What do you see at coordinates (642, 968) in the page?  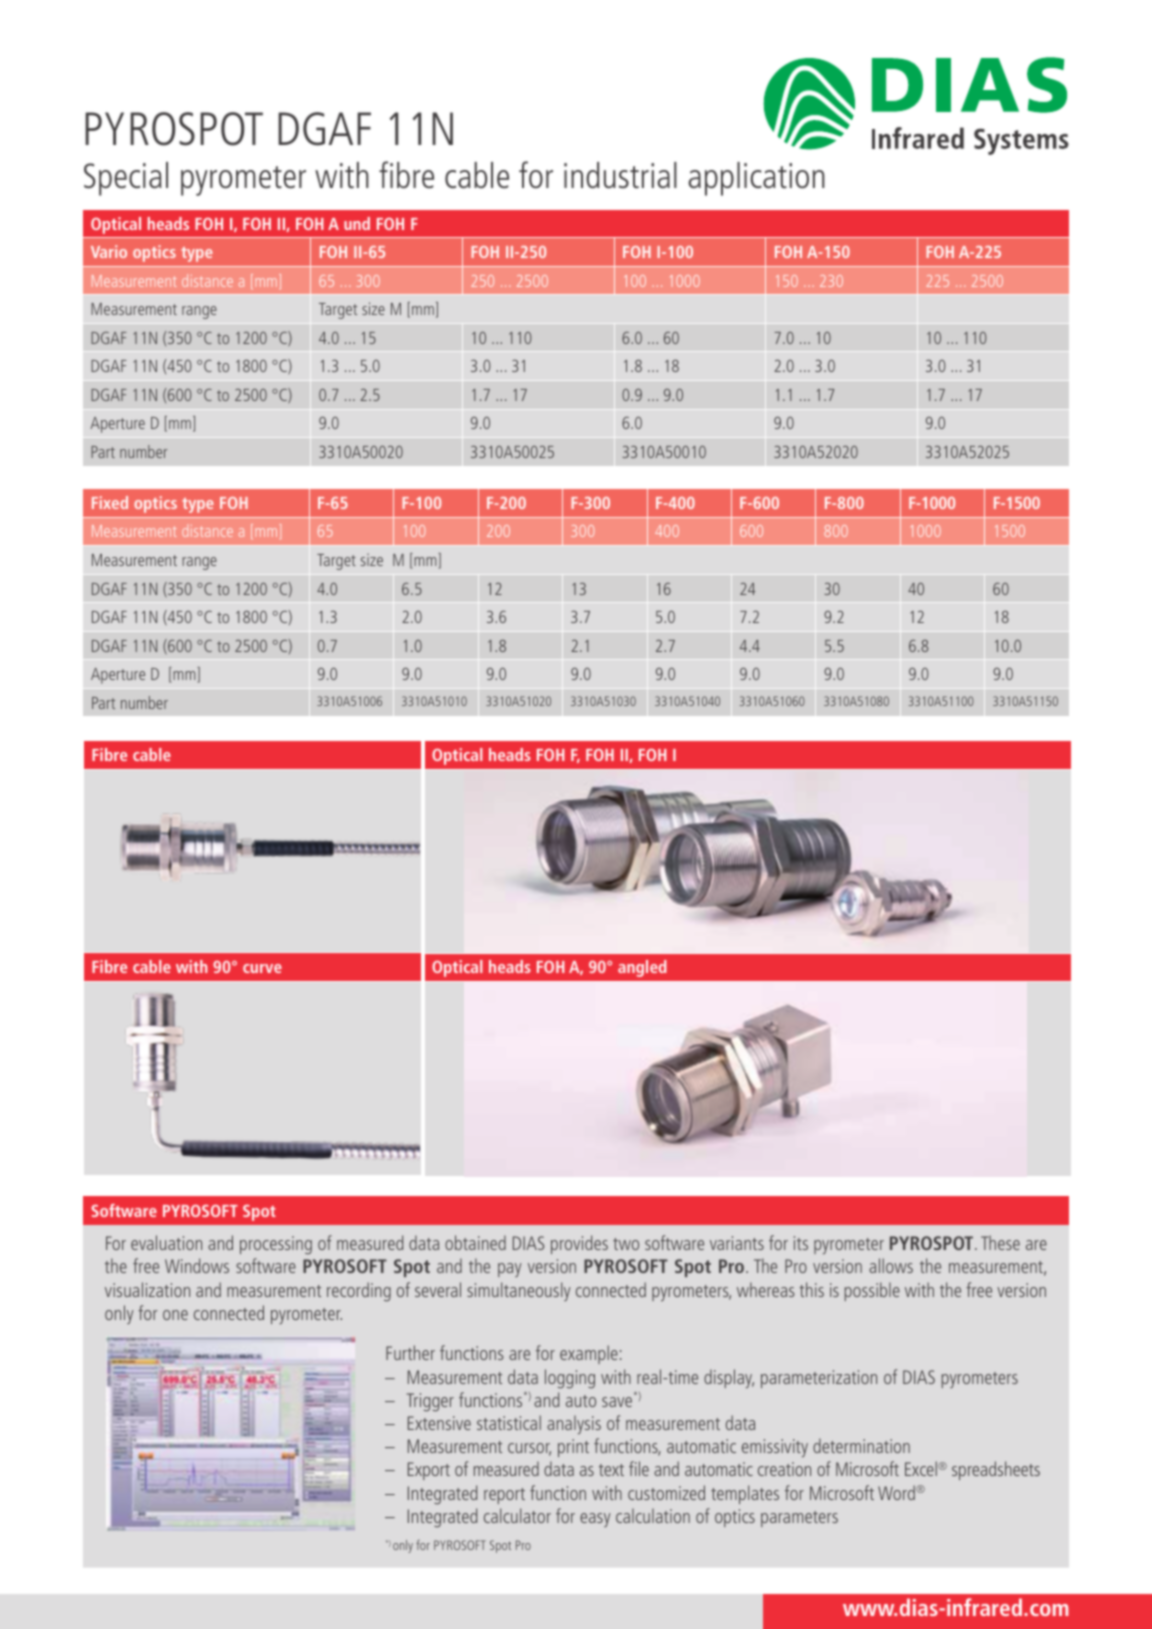 I see `angled` at bounding box center [642, 968].
